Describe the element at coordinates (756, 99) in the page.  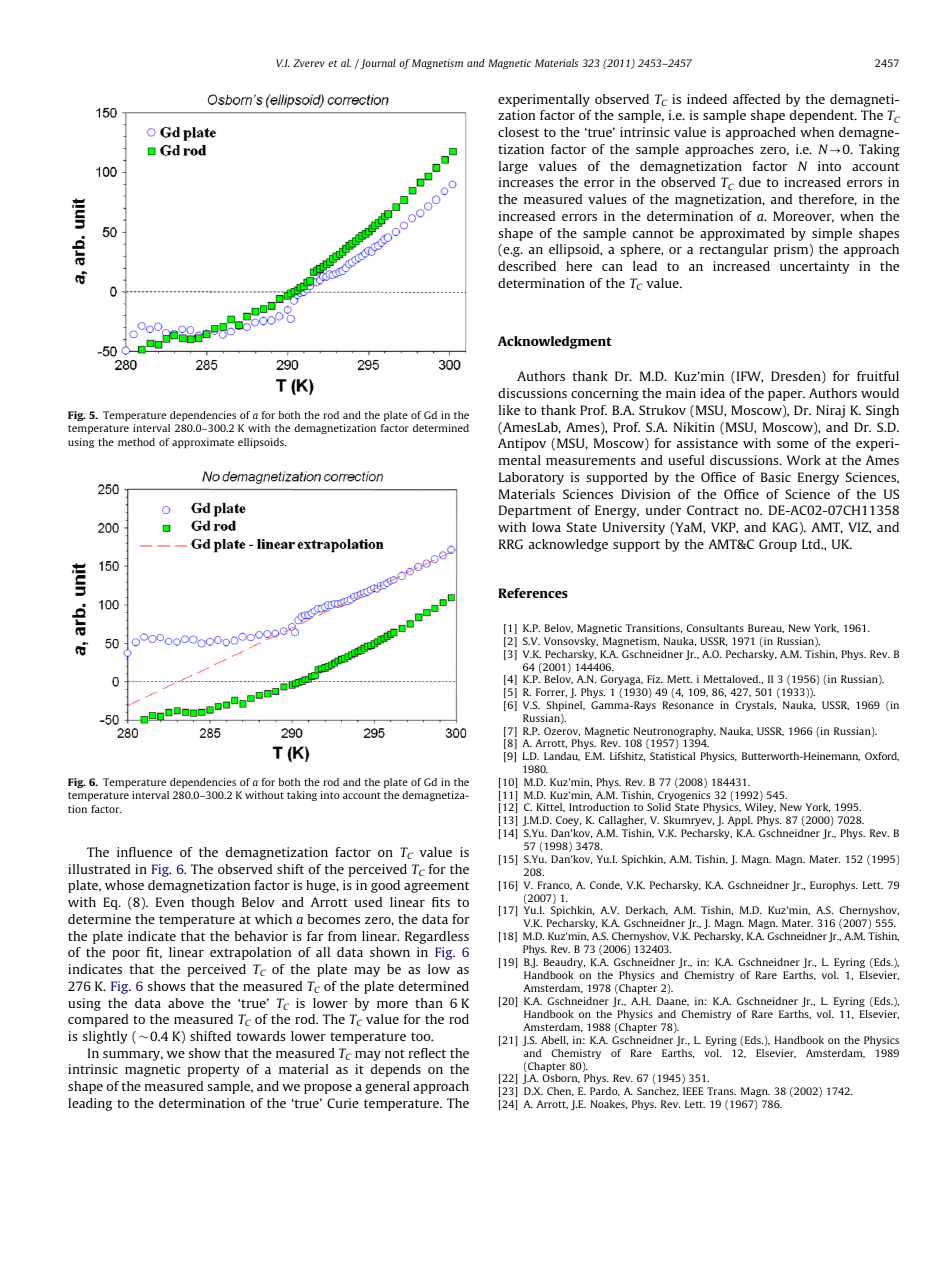
I see `affected` at that location.
